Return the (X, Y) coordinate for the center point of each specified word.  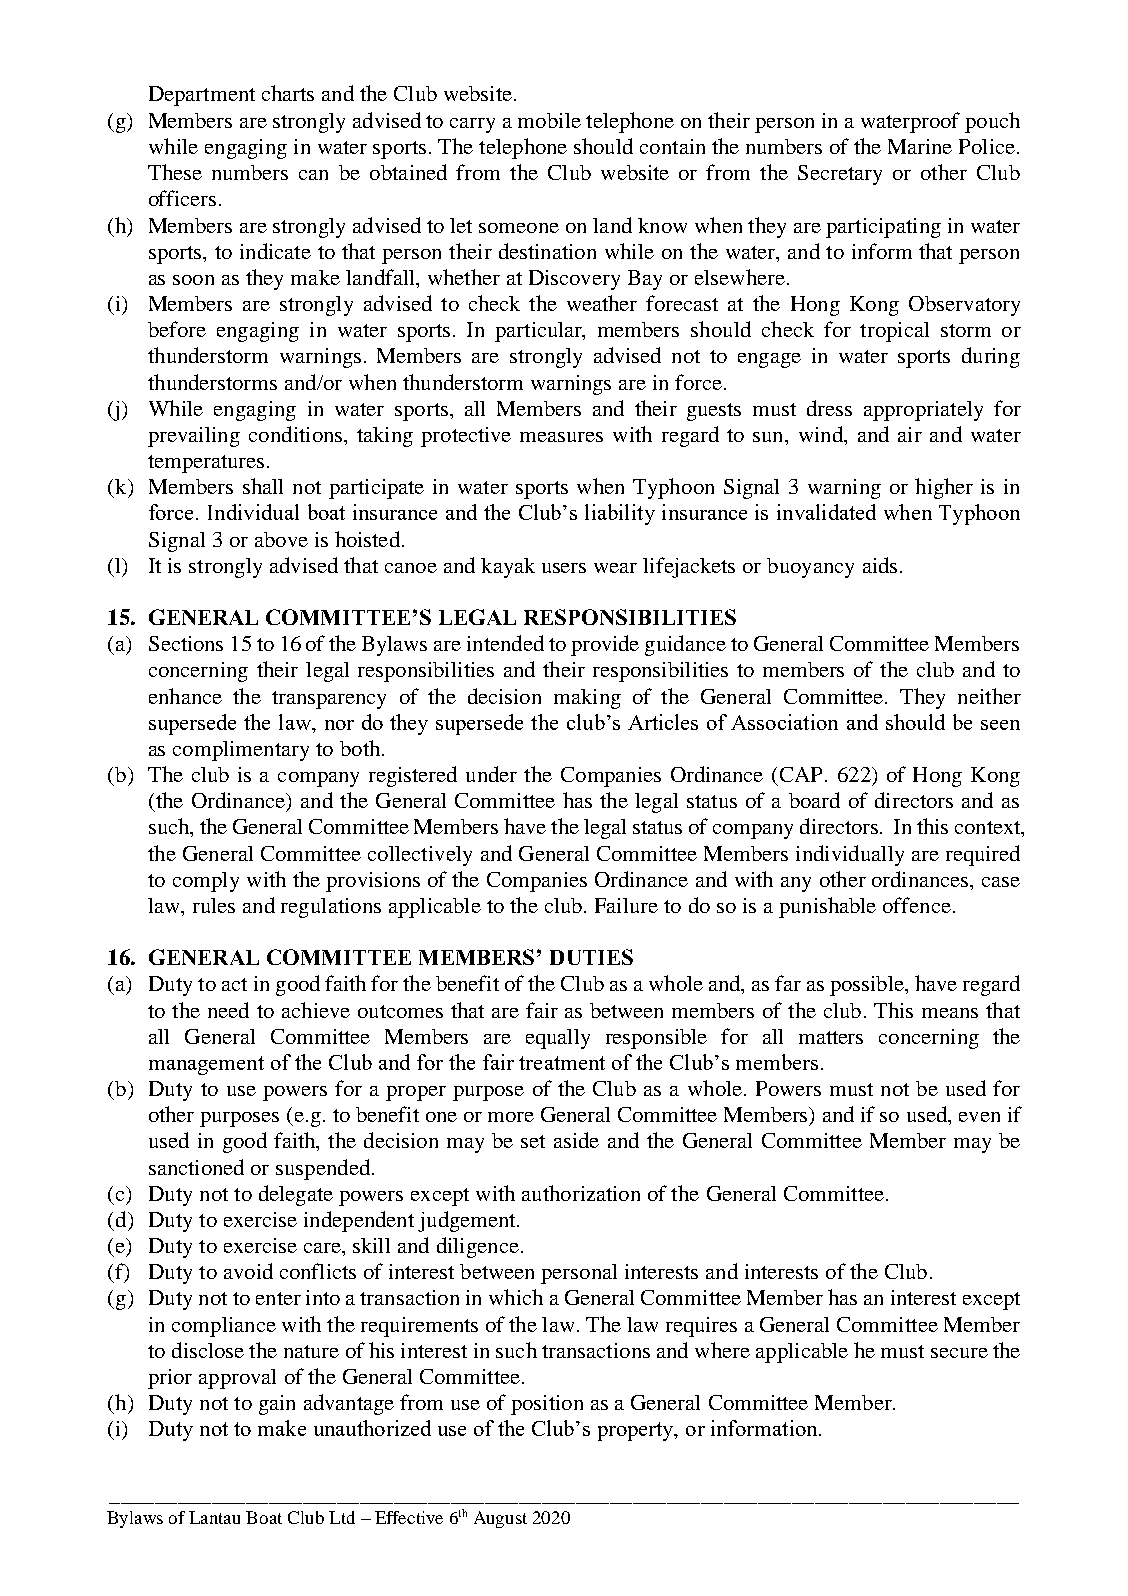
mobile (549, 120)
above (281, 539)
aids (880, 565)
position (547, 1405)
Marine (920, 146)
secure (959, 1353)
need (228, 1010)
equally (558, 1039)
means (950, 1013)
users (564, 568)
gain (277, 1405)
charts (288, 93)
